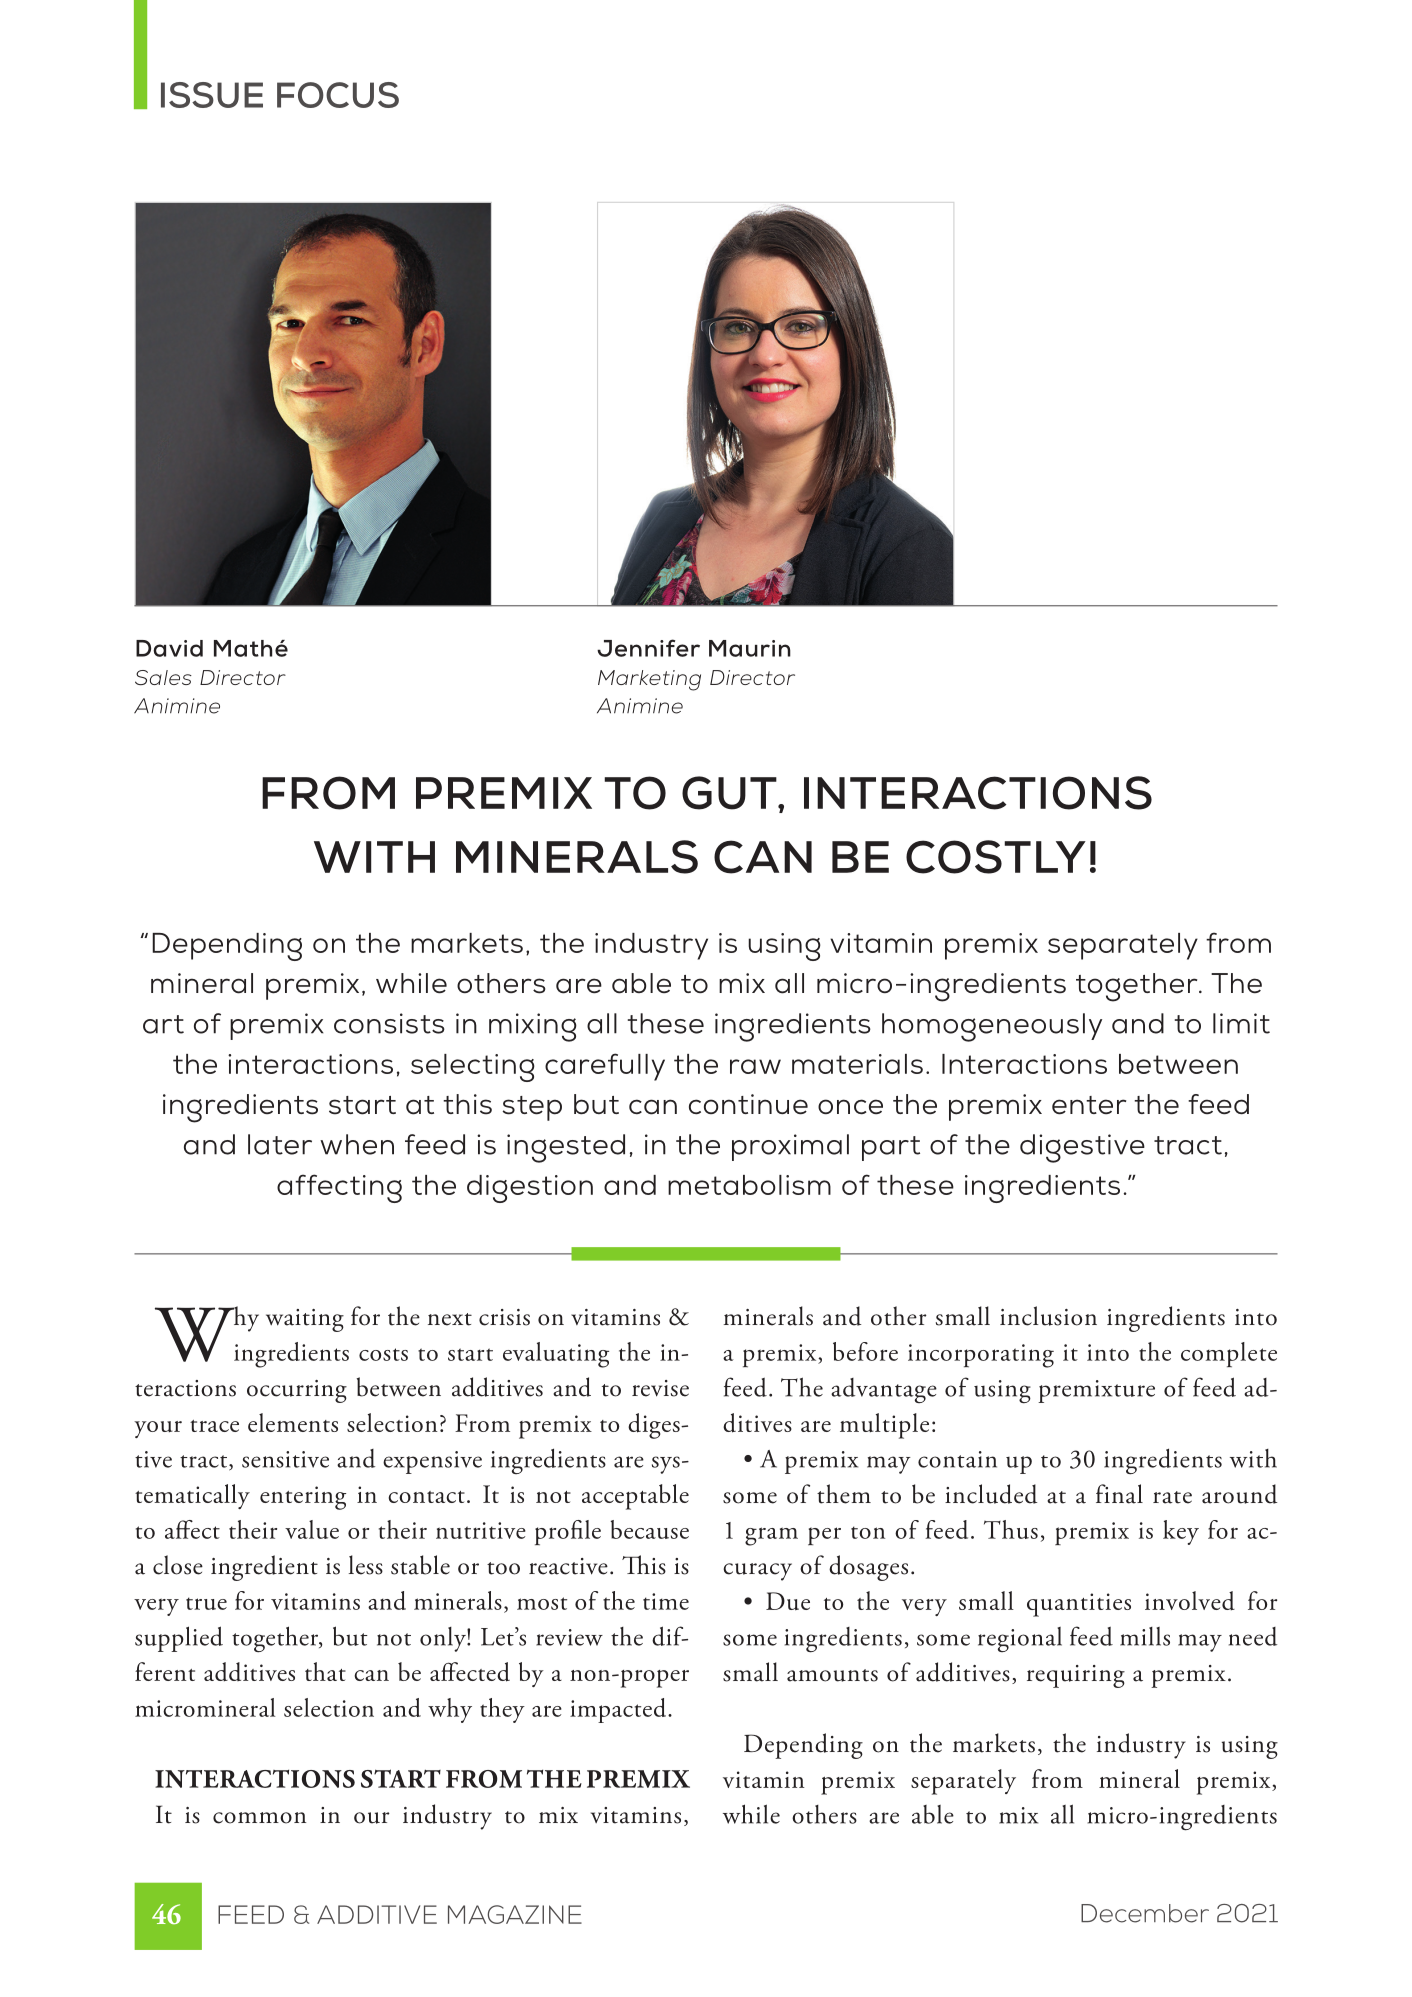  I want to click on David, so click(169, 648).
